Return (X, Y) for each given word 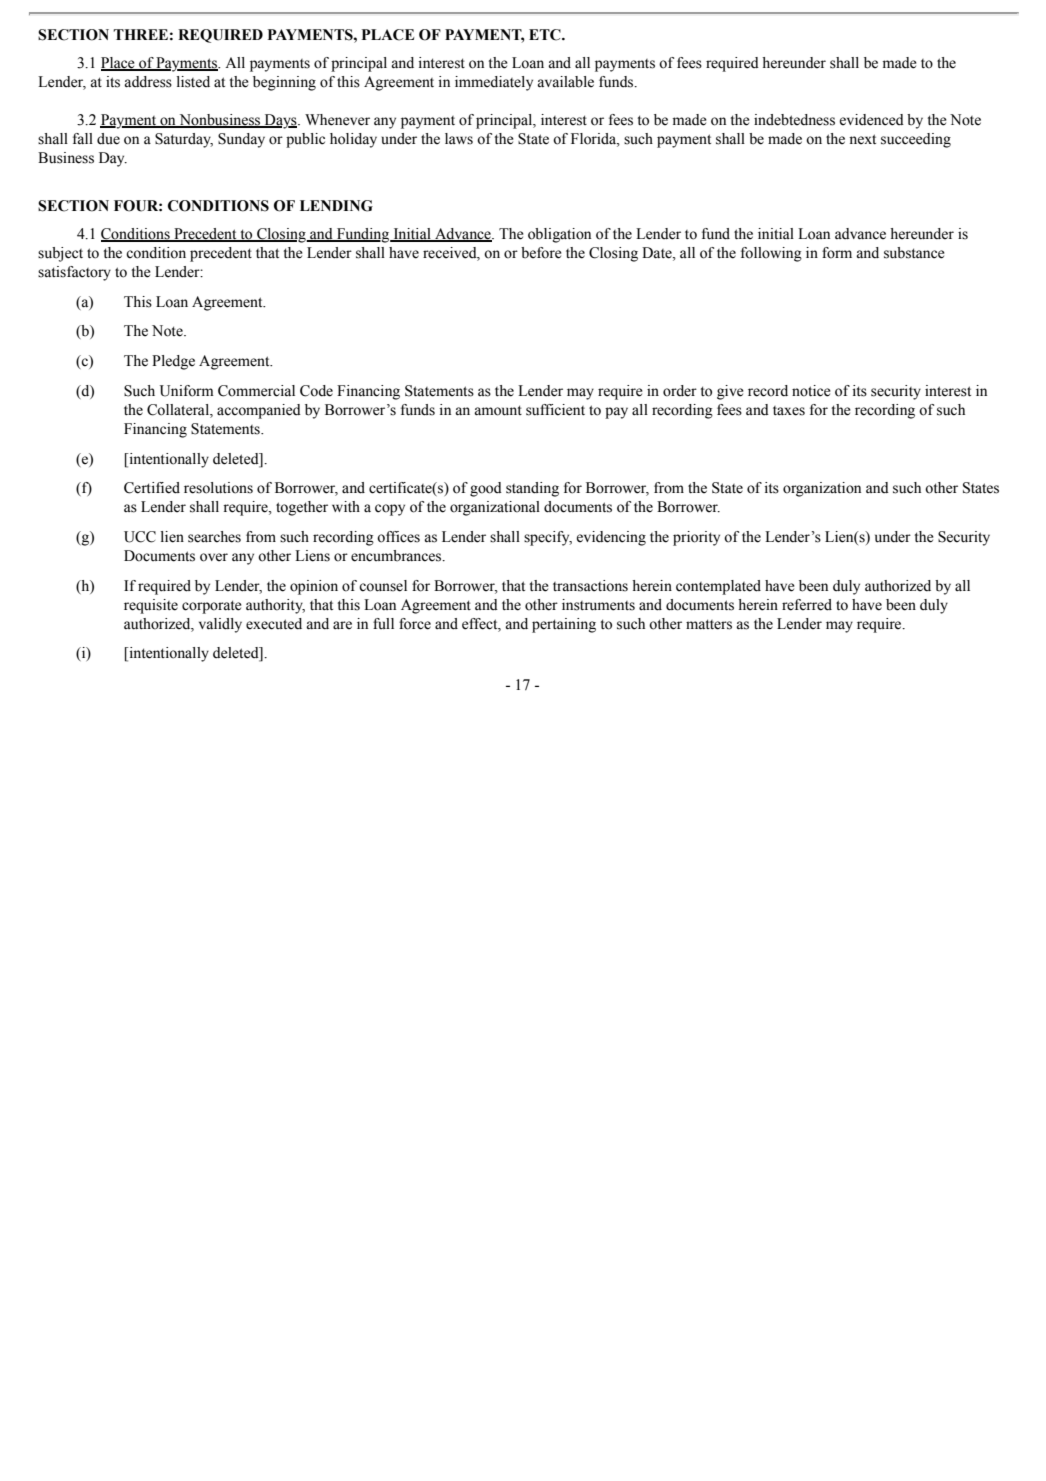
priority (696, 538)
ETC (546, 35)
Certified (152, 488)
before (541, 253)
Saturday (184, 140)
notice (811, 391)
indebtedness (794, 120)
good (486, 489)
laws (459, 139)
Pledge (173, 362)
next (862, 139)
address (148, 82)
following (771, 254)
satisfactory (74, 273)
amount (498, 410)
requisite (151, 606)
